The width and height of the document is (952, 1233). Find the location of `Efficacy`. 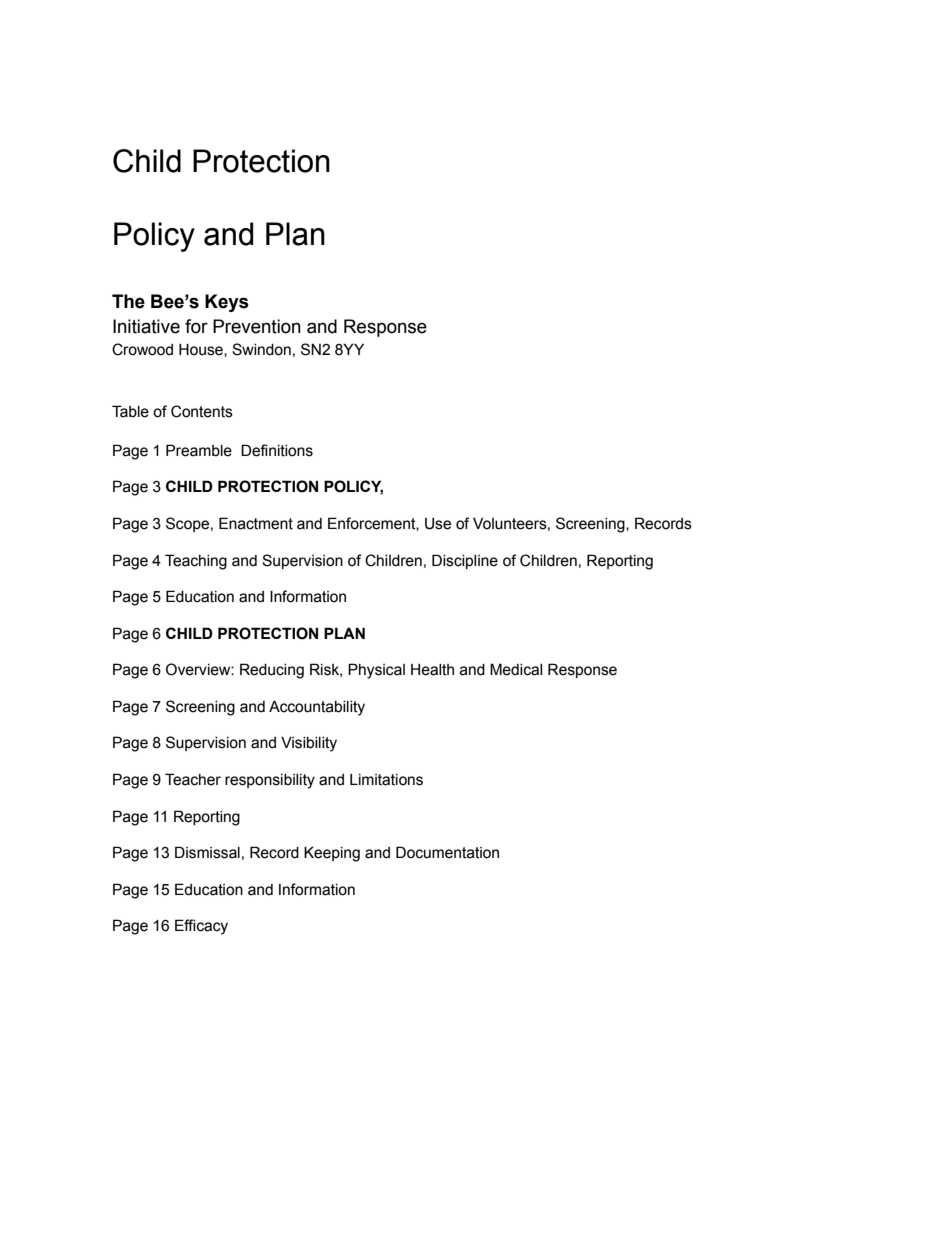

Efficacy is located at coordinates (201, 927).
